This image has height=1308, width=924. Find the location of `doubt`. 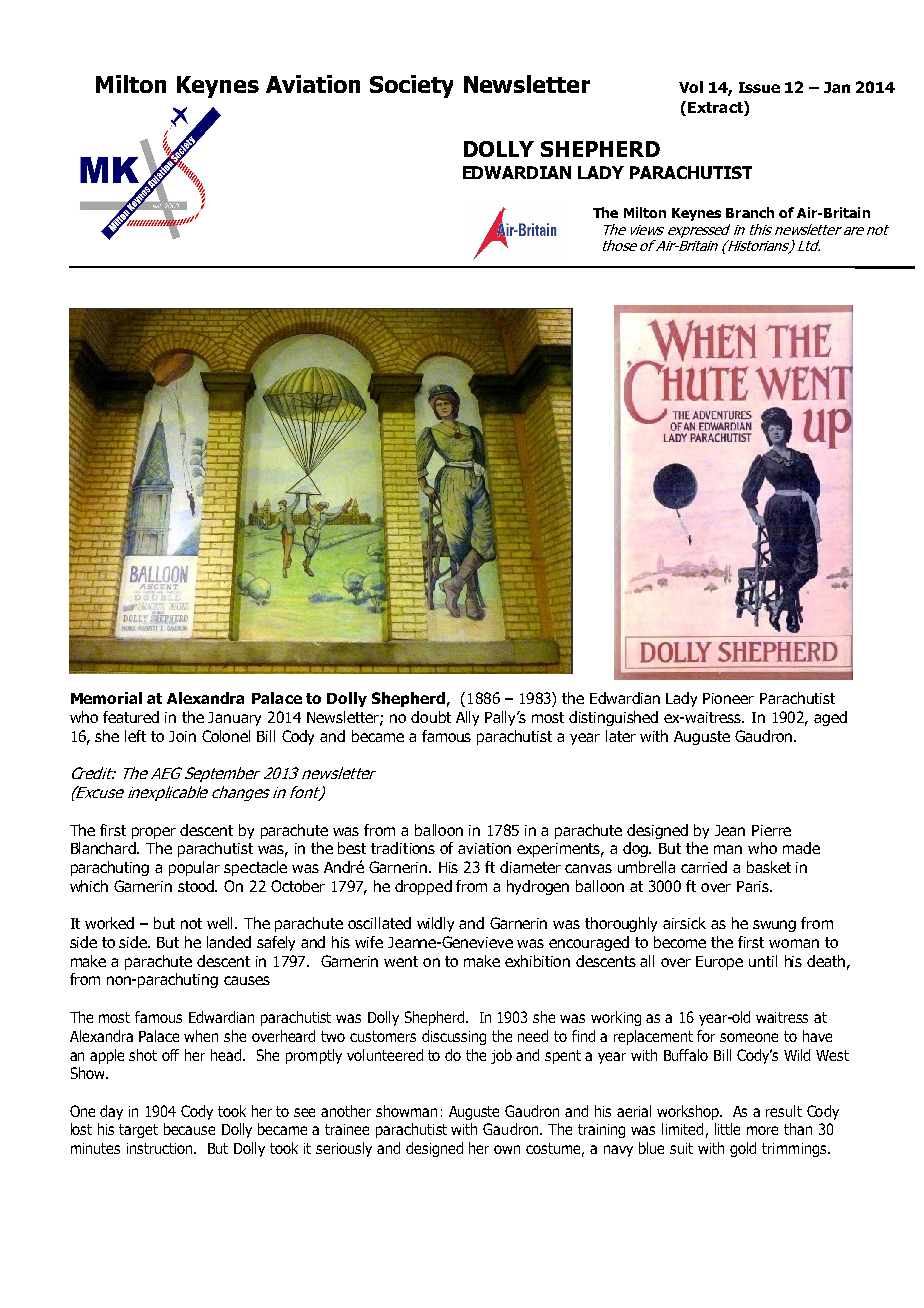

doubt is located at coordinates (431, 717).
